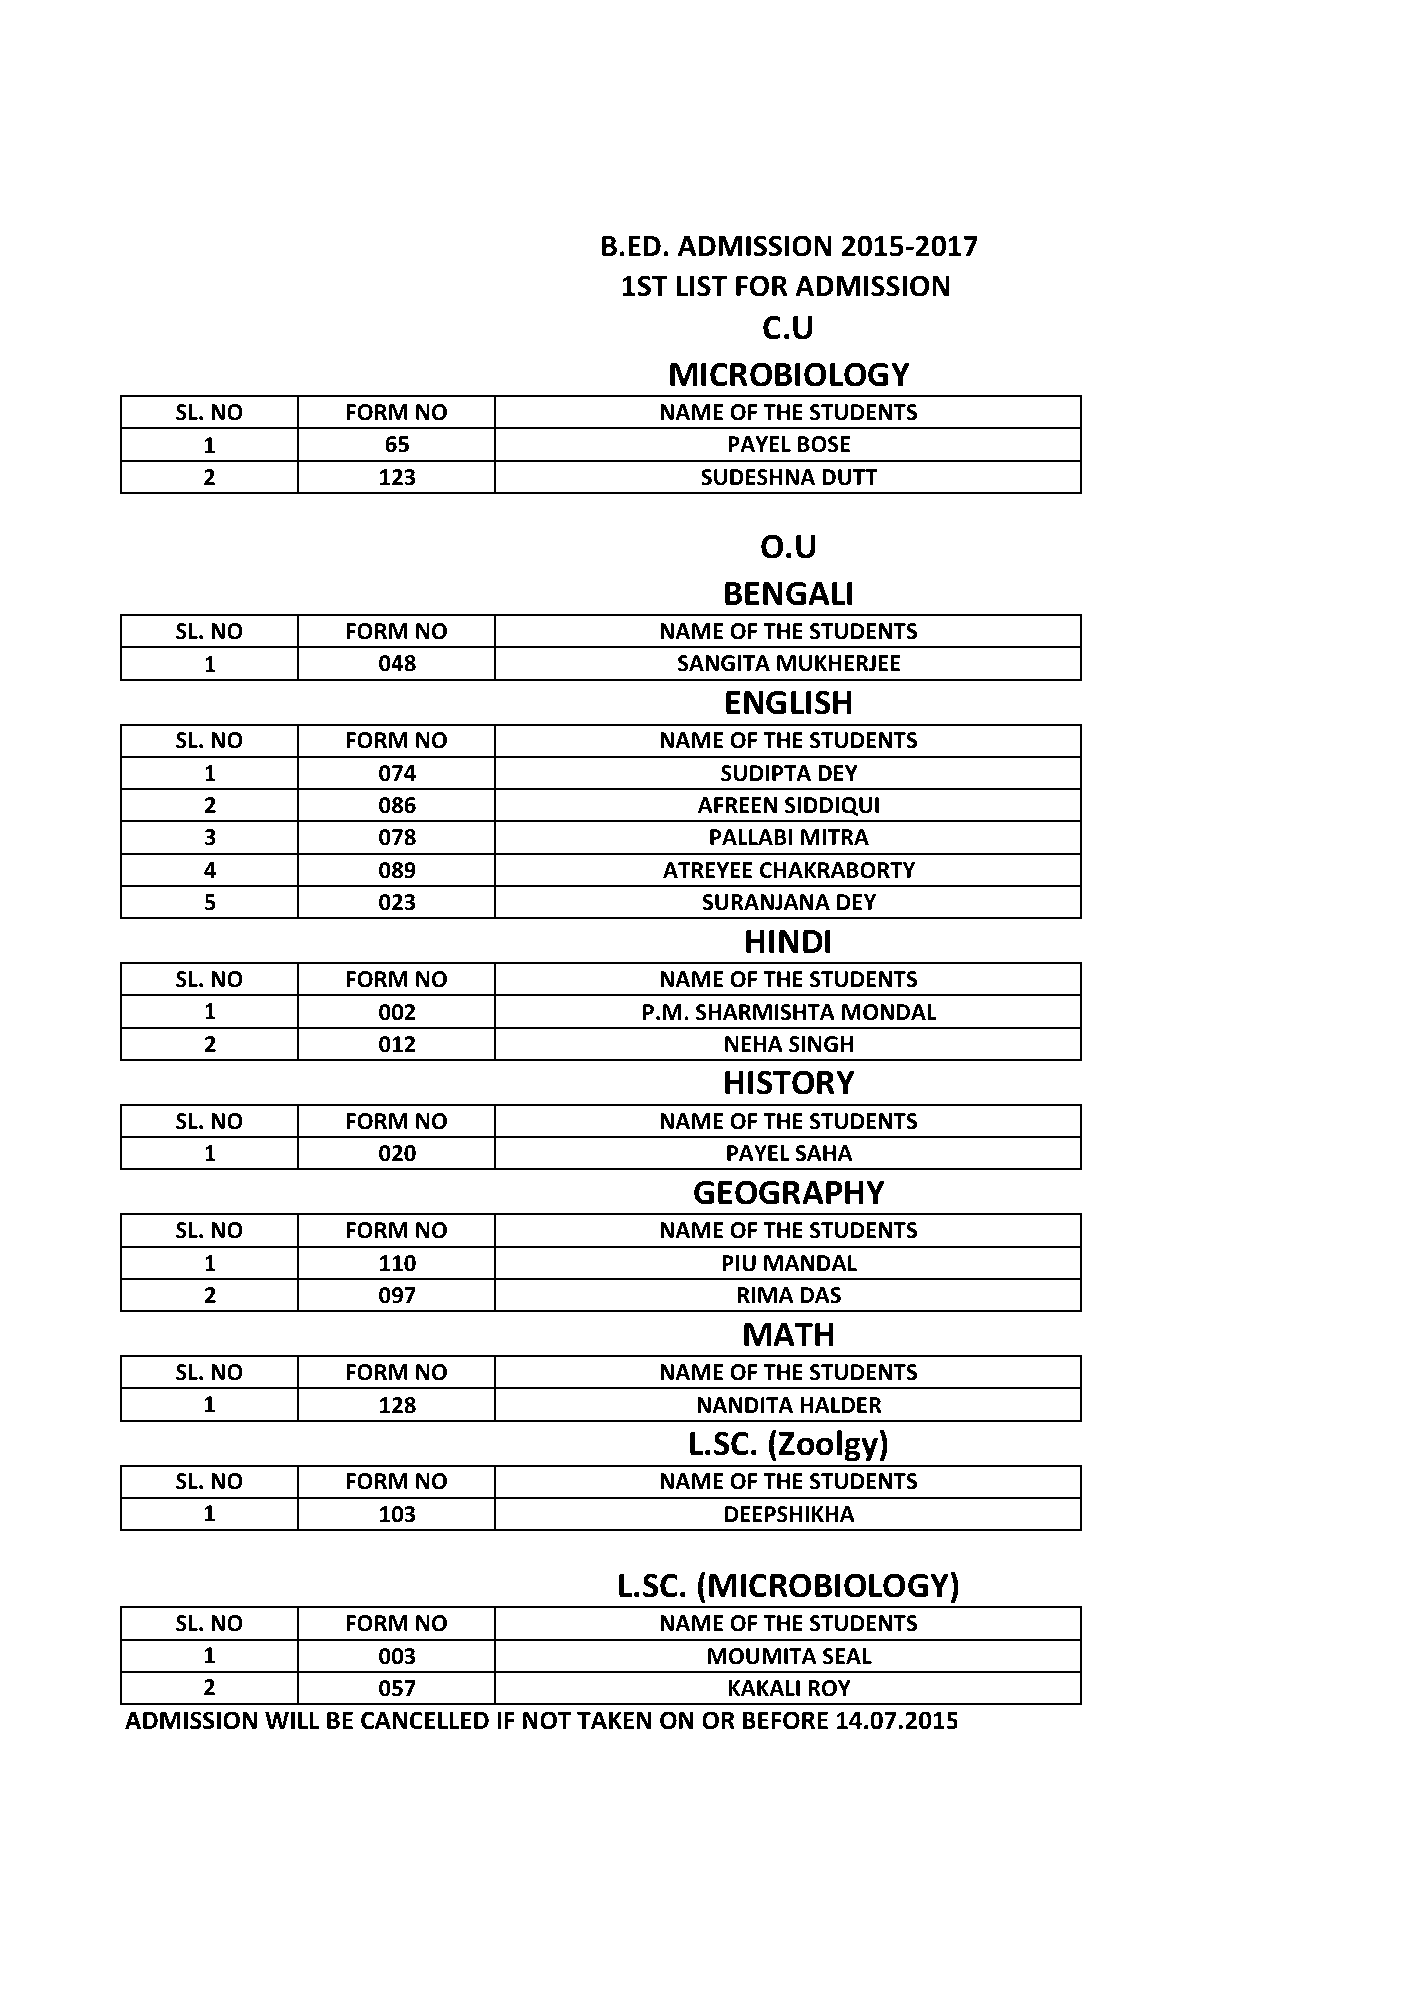 The image size is (1414, 2001). Describe the element at coordinates (425, 1720) in the screenshot. I see `CANCELLED` at that location.
